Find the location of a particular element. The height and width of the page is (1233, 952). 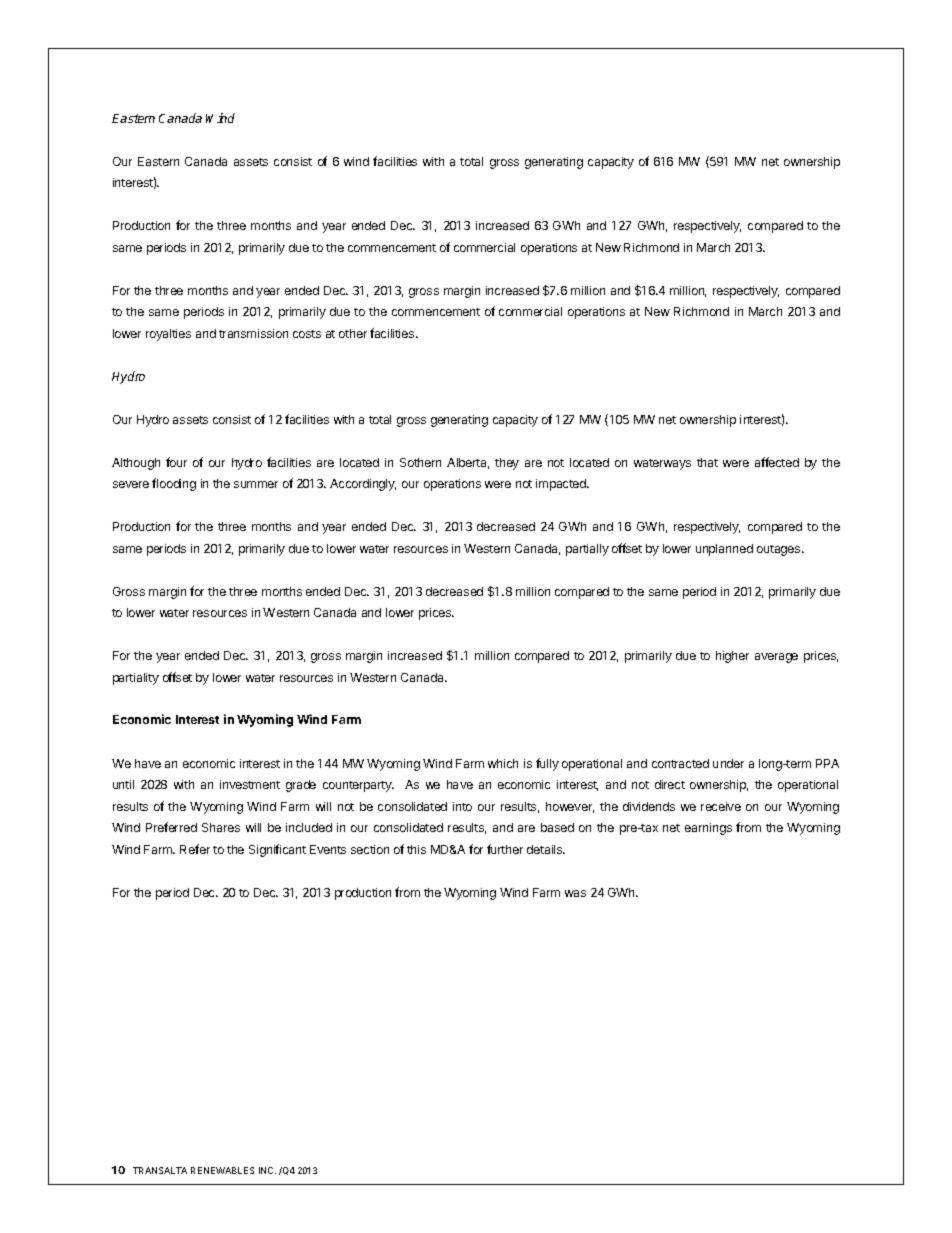

flooding is located at coordinates (174, 484).
